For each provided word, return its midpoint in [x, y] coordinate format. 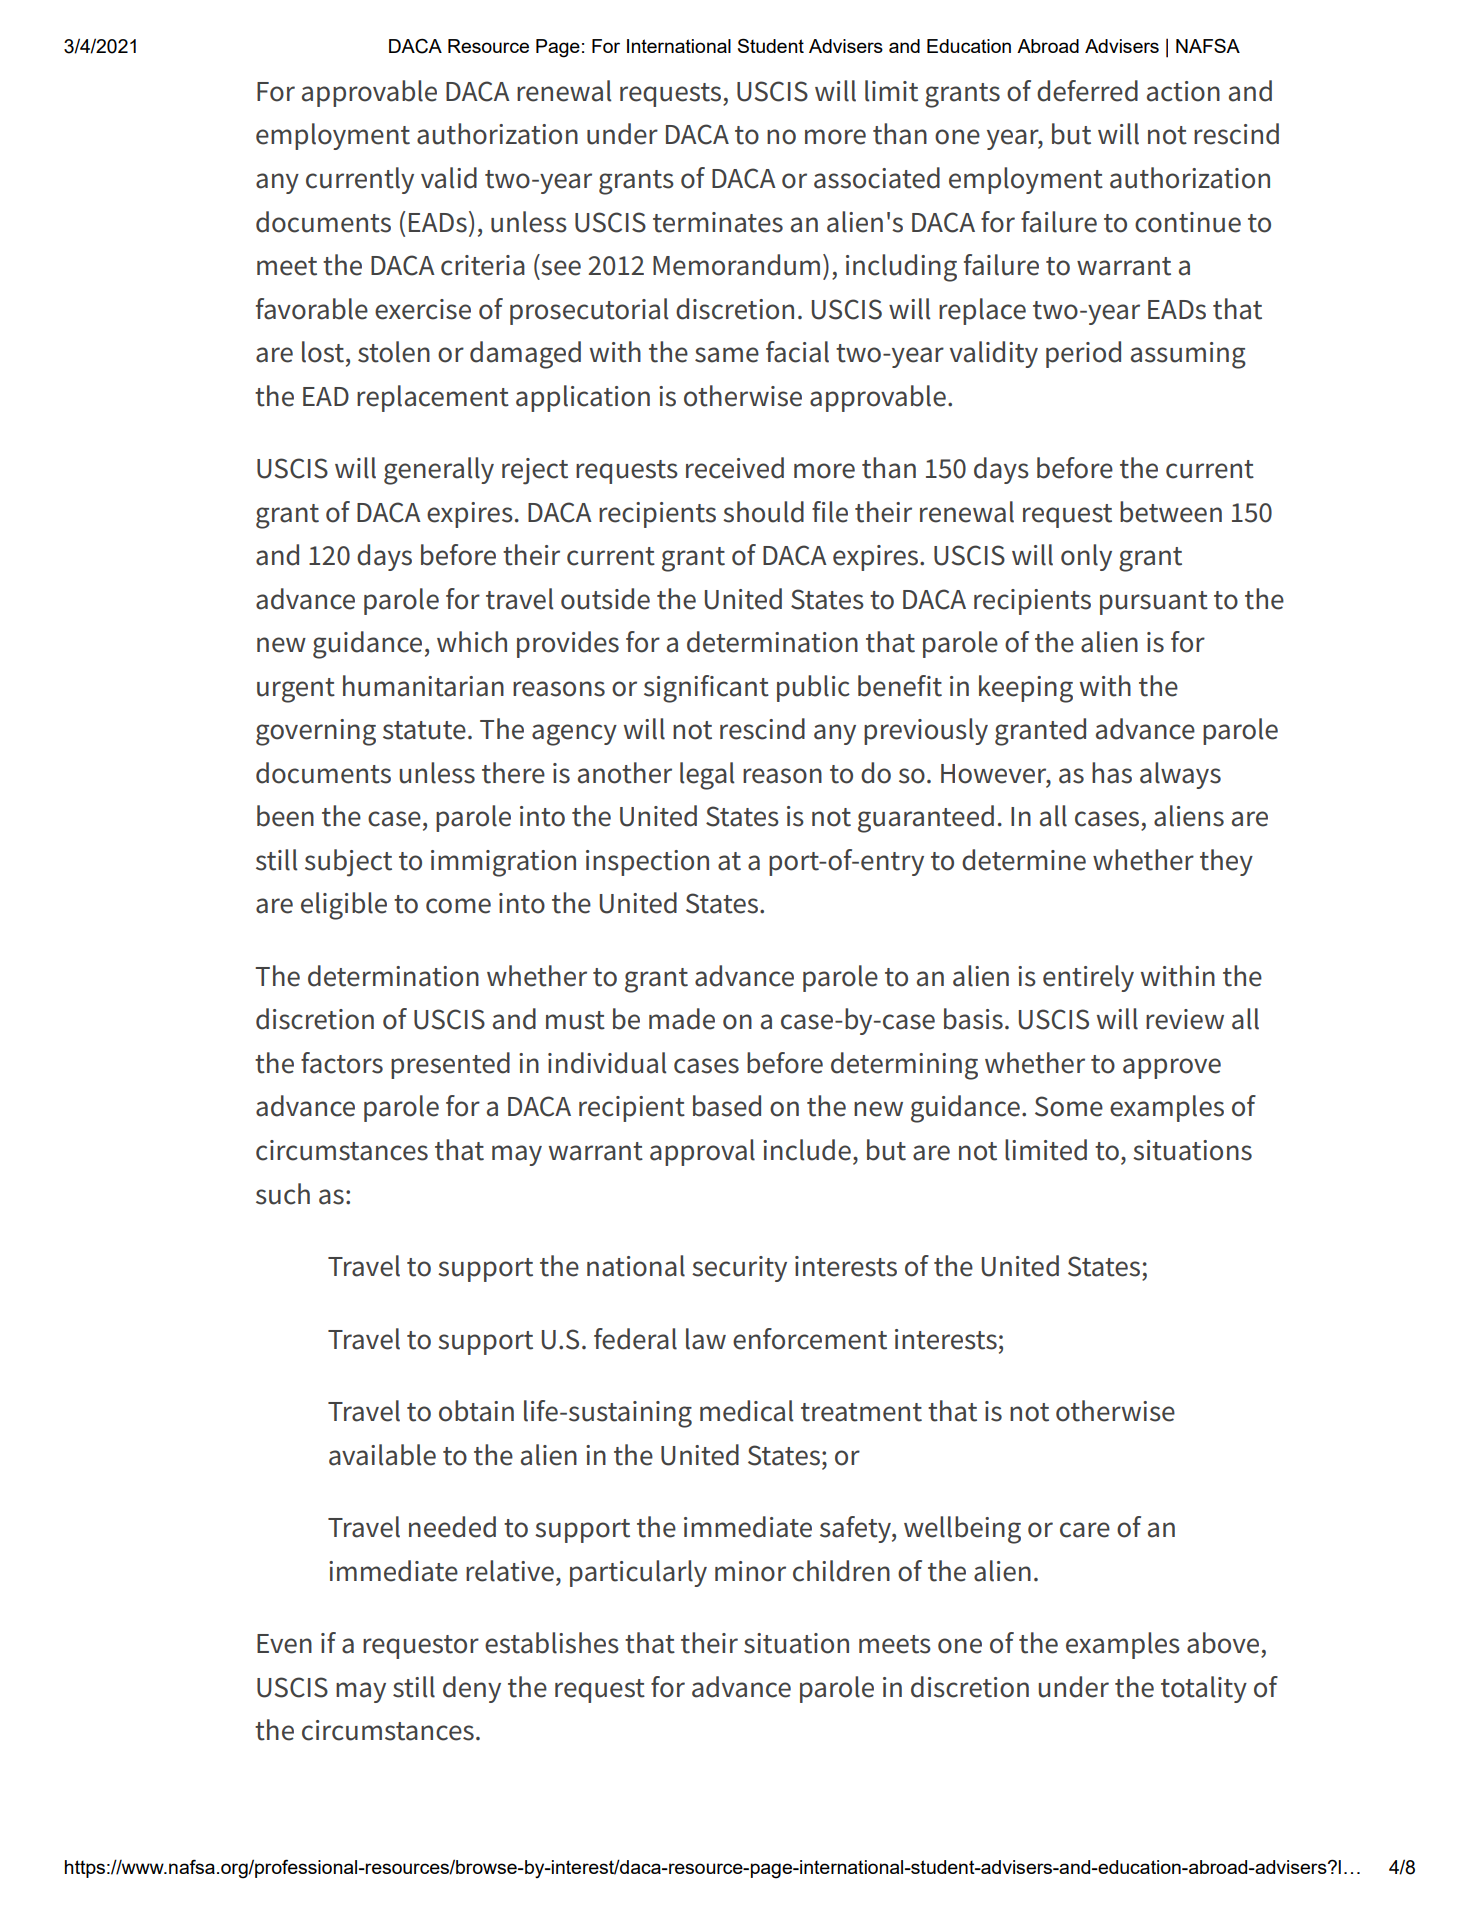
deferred [1087, 91]
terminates [718, 222]
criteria [483, 265]
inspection [647, 863]
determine [1024, 860]
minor [750, 1571]
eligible [344, 906]
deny [472, 1689]
